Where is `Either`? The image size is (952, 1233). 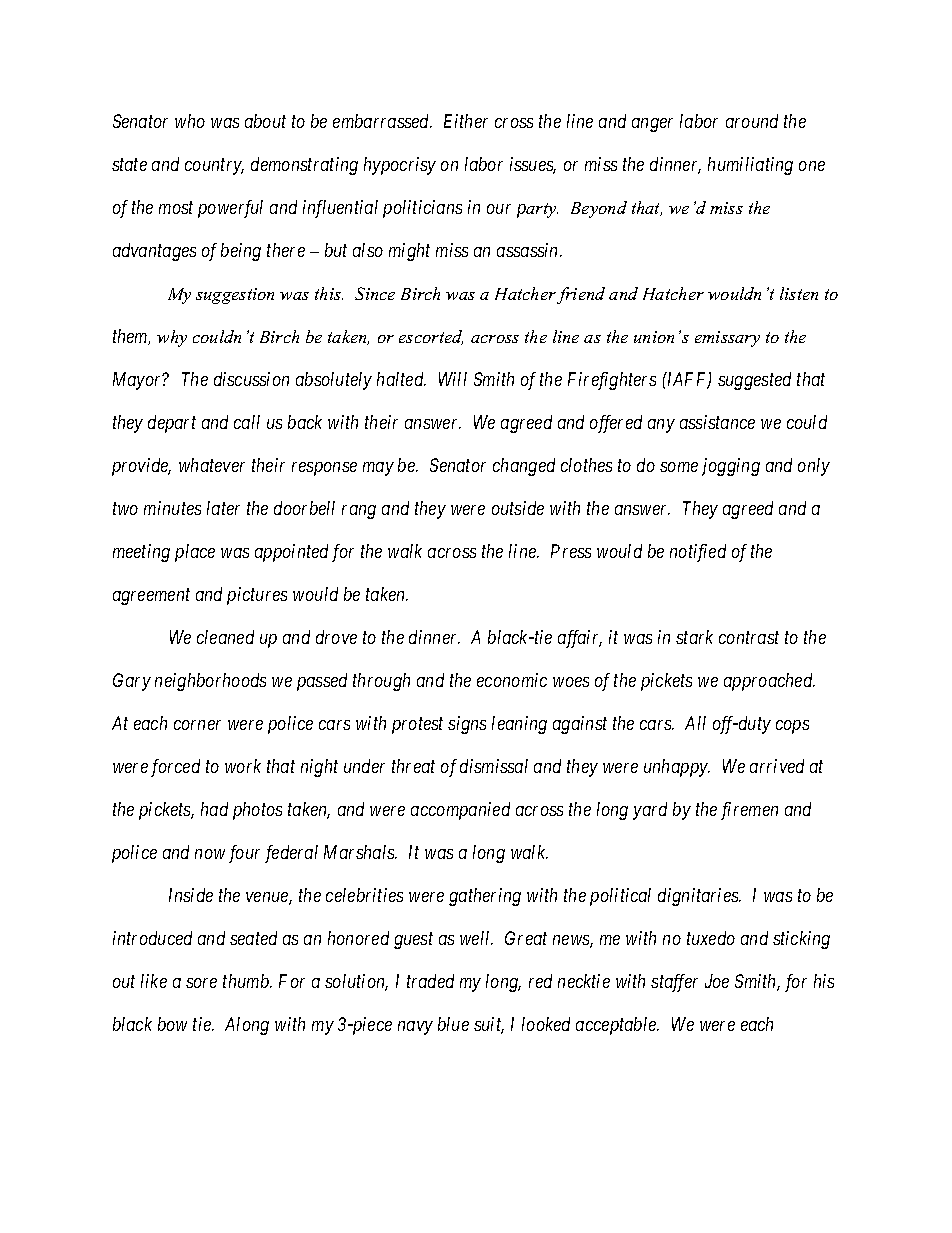
Either is located at coordinates (466, 121).
